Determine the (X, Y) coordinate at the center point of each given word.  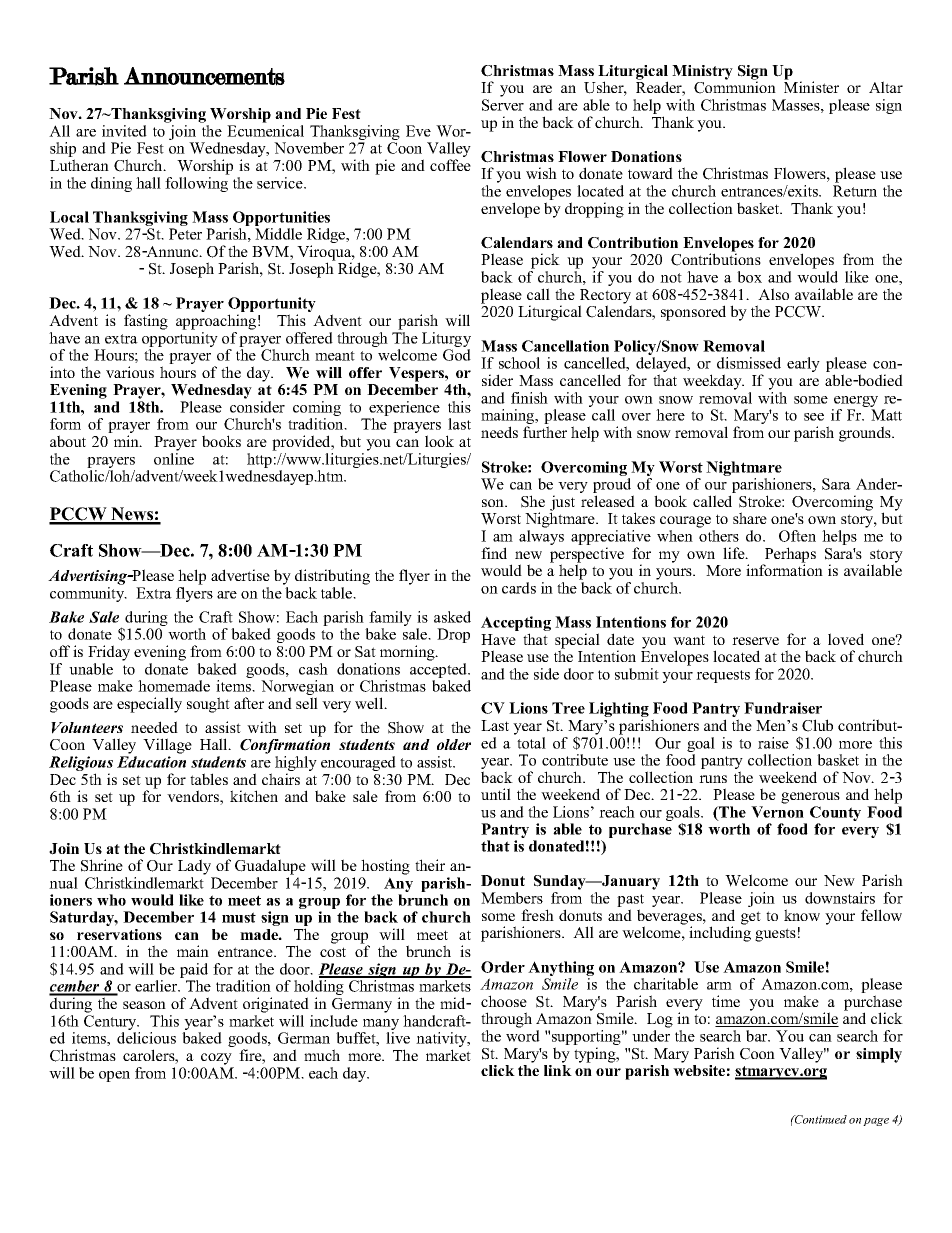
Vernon (777, 812)
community (88, 594)
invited (124, 131)
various (130, 372)
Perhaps (789, 556)
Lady (194, 867)
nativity (442, 1041)
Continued (820, 1119)
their (430, 865)
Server (503, 105)
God (457, 355)
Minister (811, 86)
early (803, 364)
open (114, 1076)
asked (452, 617)
